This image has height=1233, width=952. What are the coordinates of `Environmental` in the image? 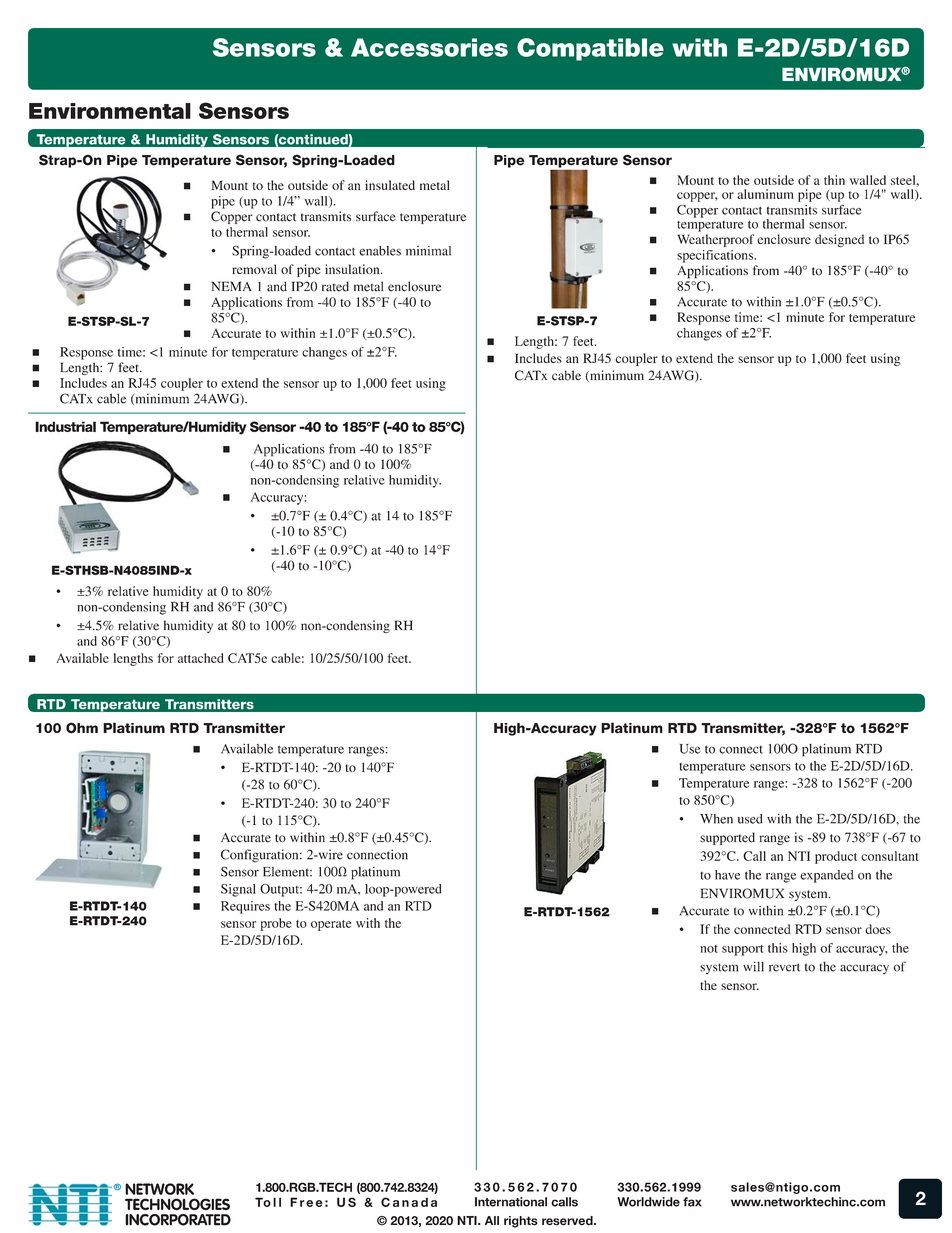 It's located at (110, 111).
